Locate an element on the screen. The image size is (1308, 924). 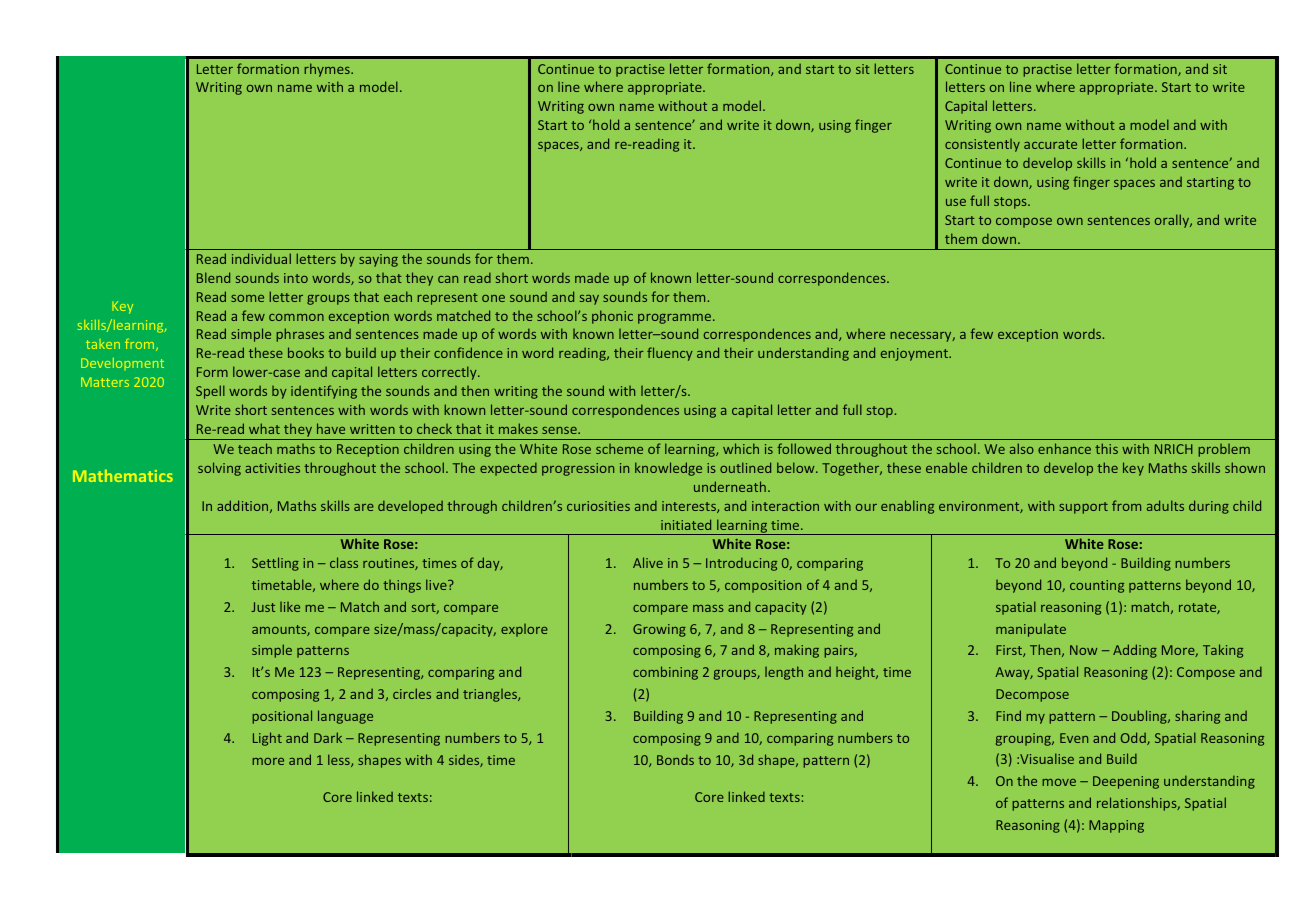
this is located at coordinates (1106, 448).
